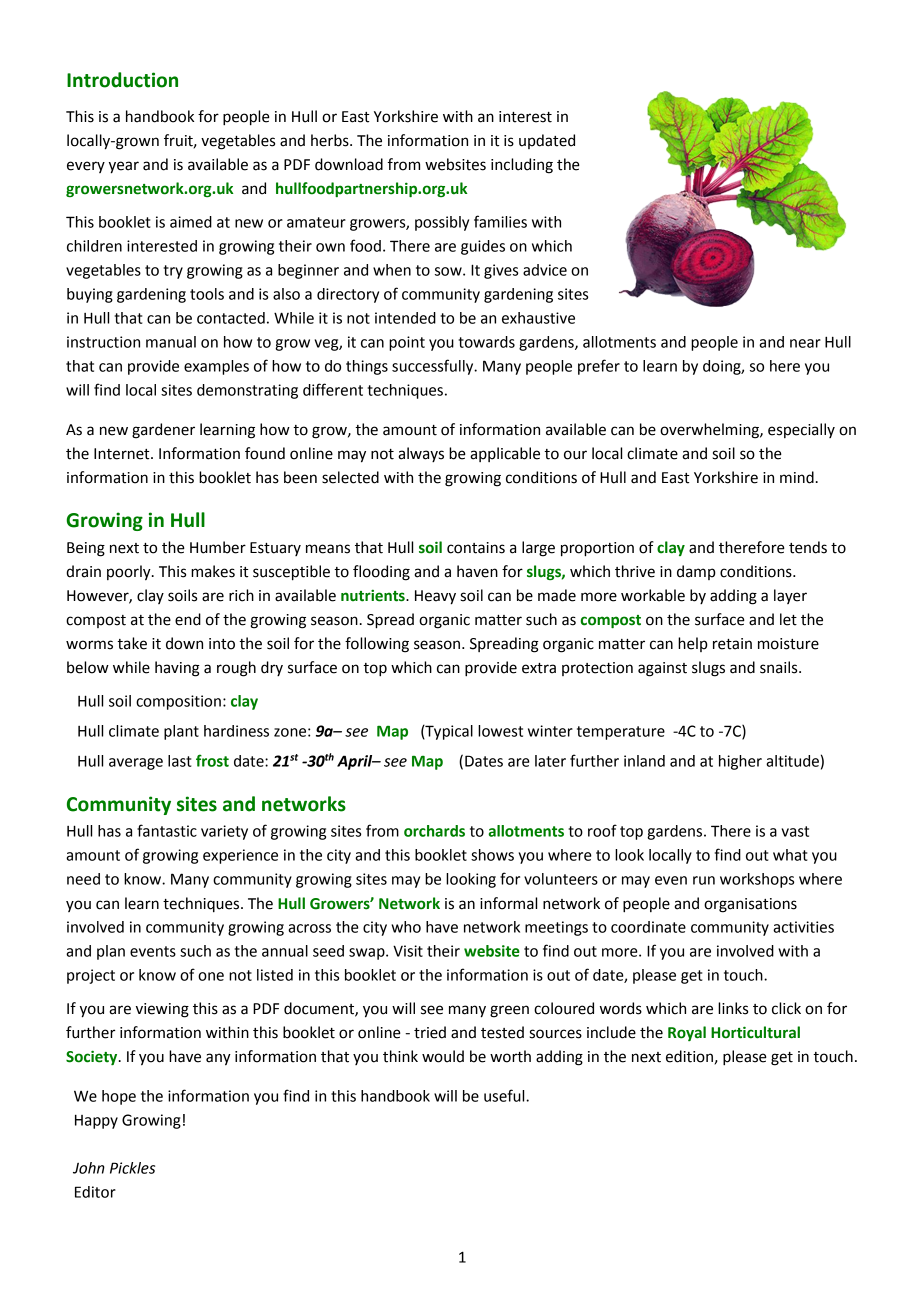 This image has height=1308, width=924. What do you see at coordinates (122, 80) in the image?
I see `Introduction` at bounding box center [122, 80].
